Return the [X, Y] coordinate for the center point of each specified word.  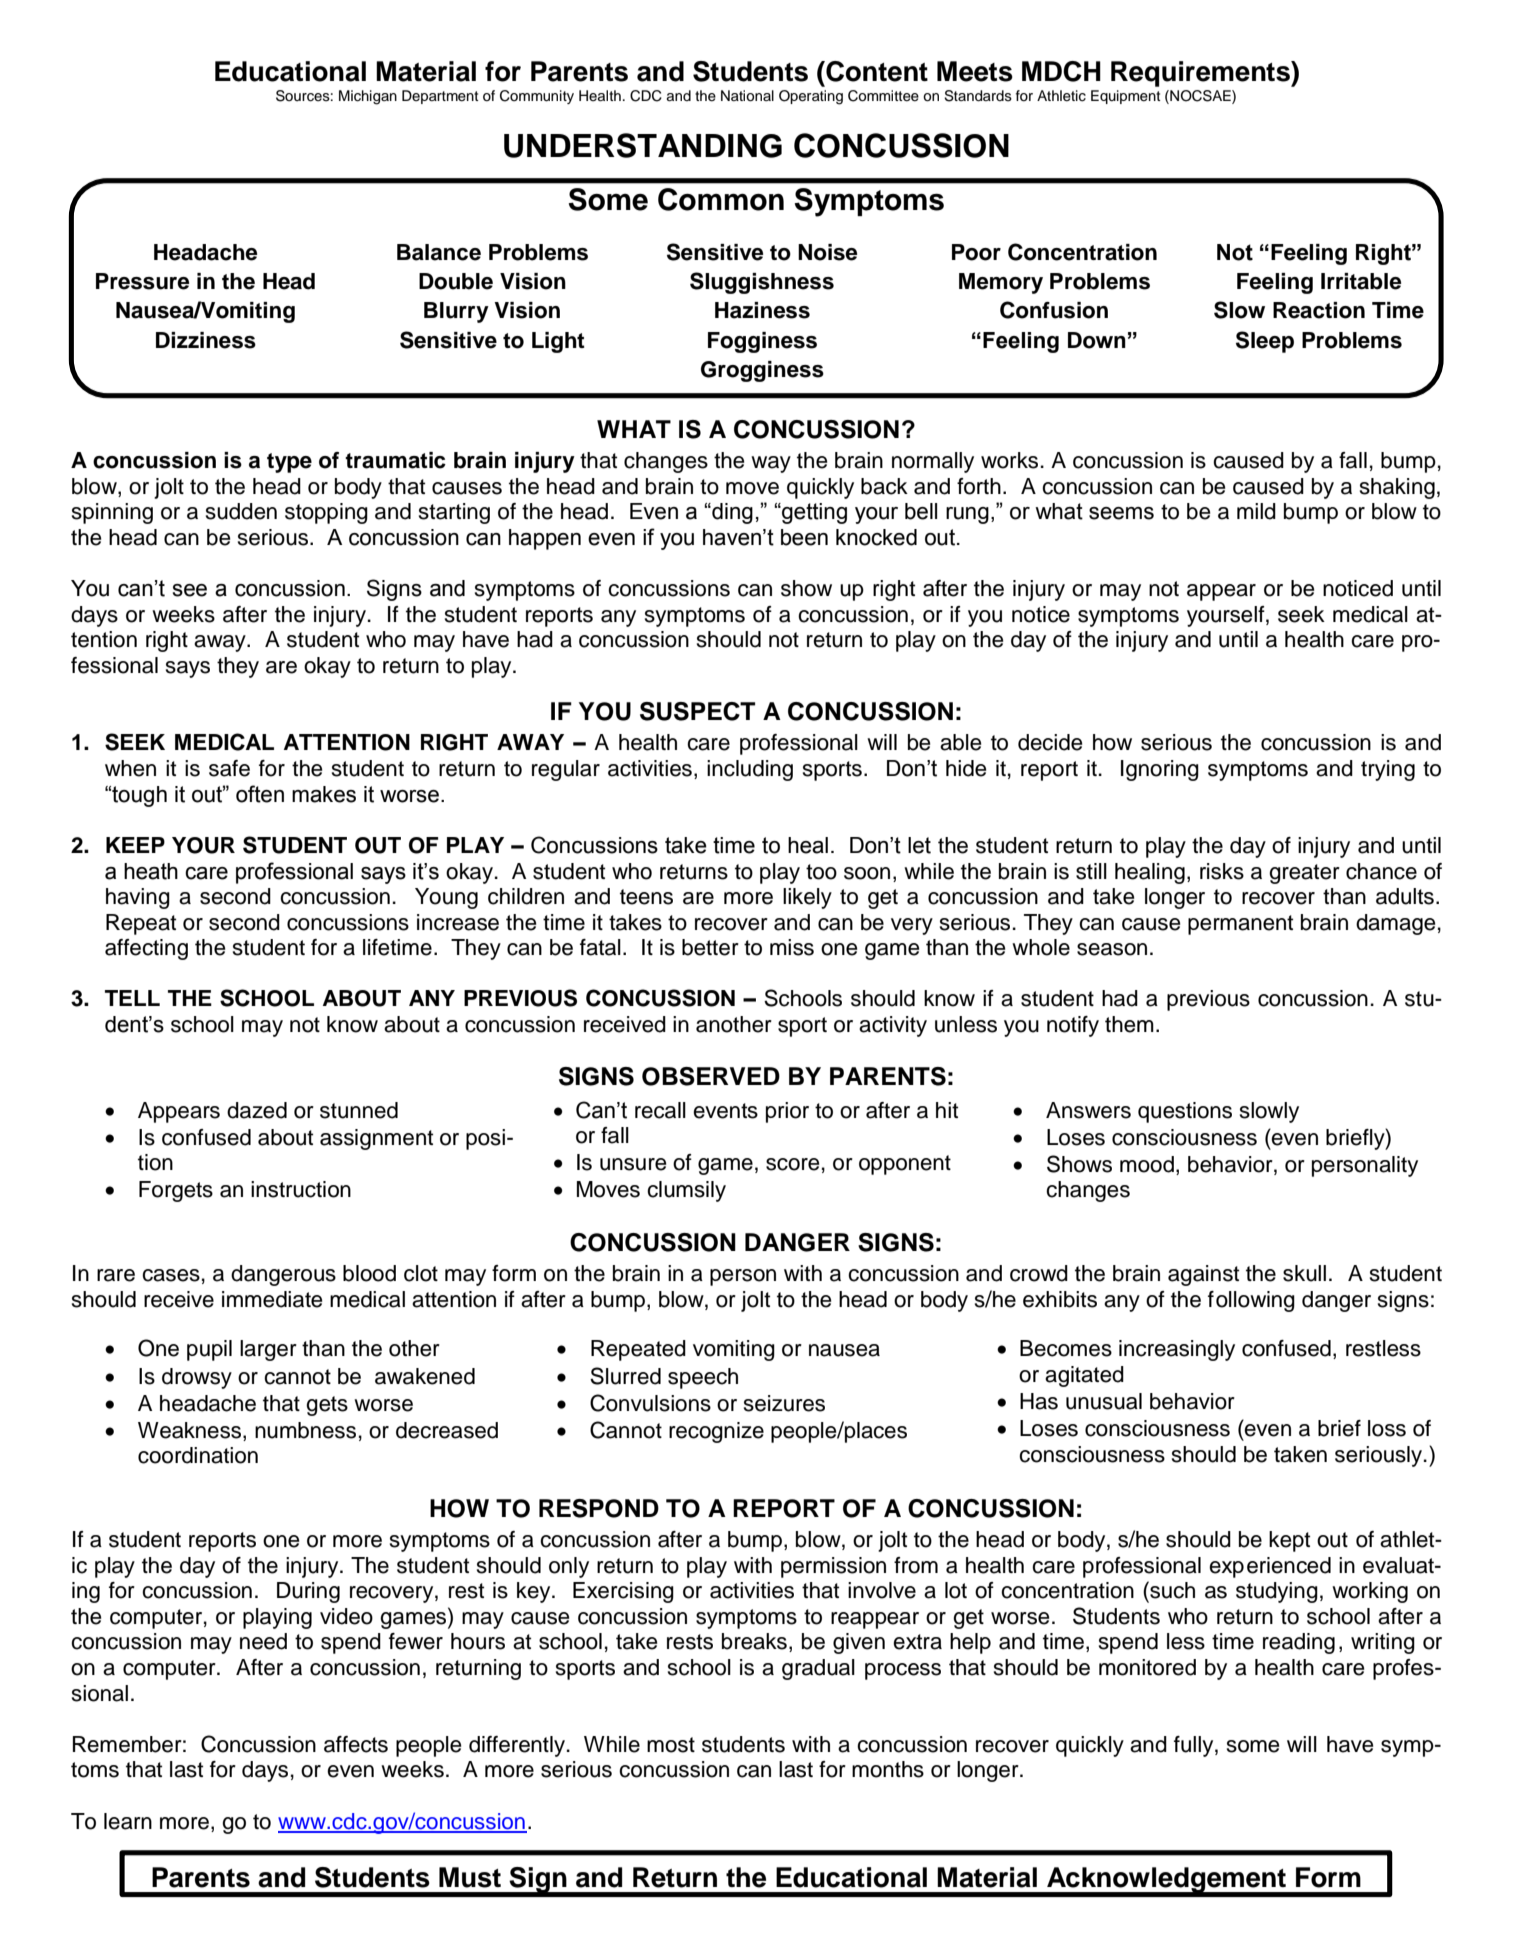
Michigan [368, 97]
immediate [272, 1299]
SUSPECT [697, 711]
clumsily [686, 1191]
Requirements [1201, 74]
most [671, 1745]
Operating [811, 97]
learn [128, 1821]
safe [229, 768]
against [1203, 1275]
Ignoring [1160, 770]
